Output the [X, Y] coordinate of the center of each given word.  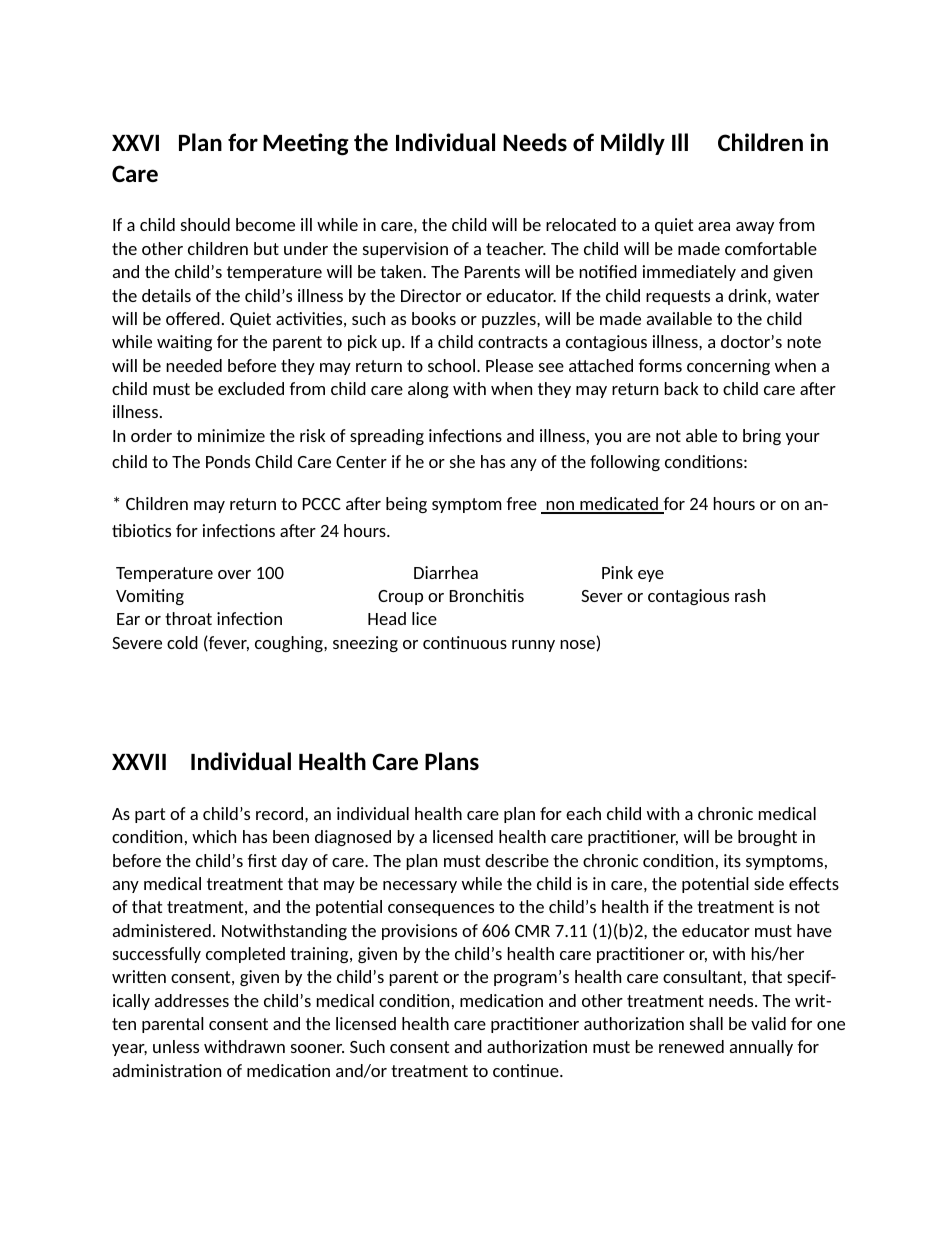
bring [762, 437]
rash [750, 595]
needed [194, 365]
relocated [581, 224]
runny [533, 646]
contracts [513, 342]
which [214, 836]
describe [517, 860]
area [714, 226]
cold [182, 642]
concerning [728, 367]
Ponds [228, 461]
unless [176, 1046]
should [205, 224]
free [521, 503]
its [732, 860]
